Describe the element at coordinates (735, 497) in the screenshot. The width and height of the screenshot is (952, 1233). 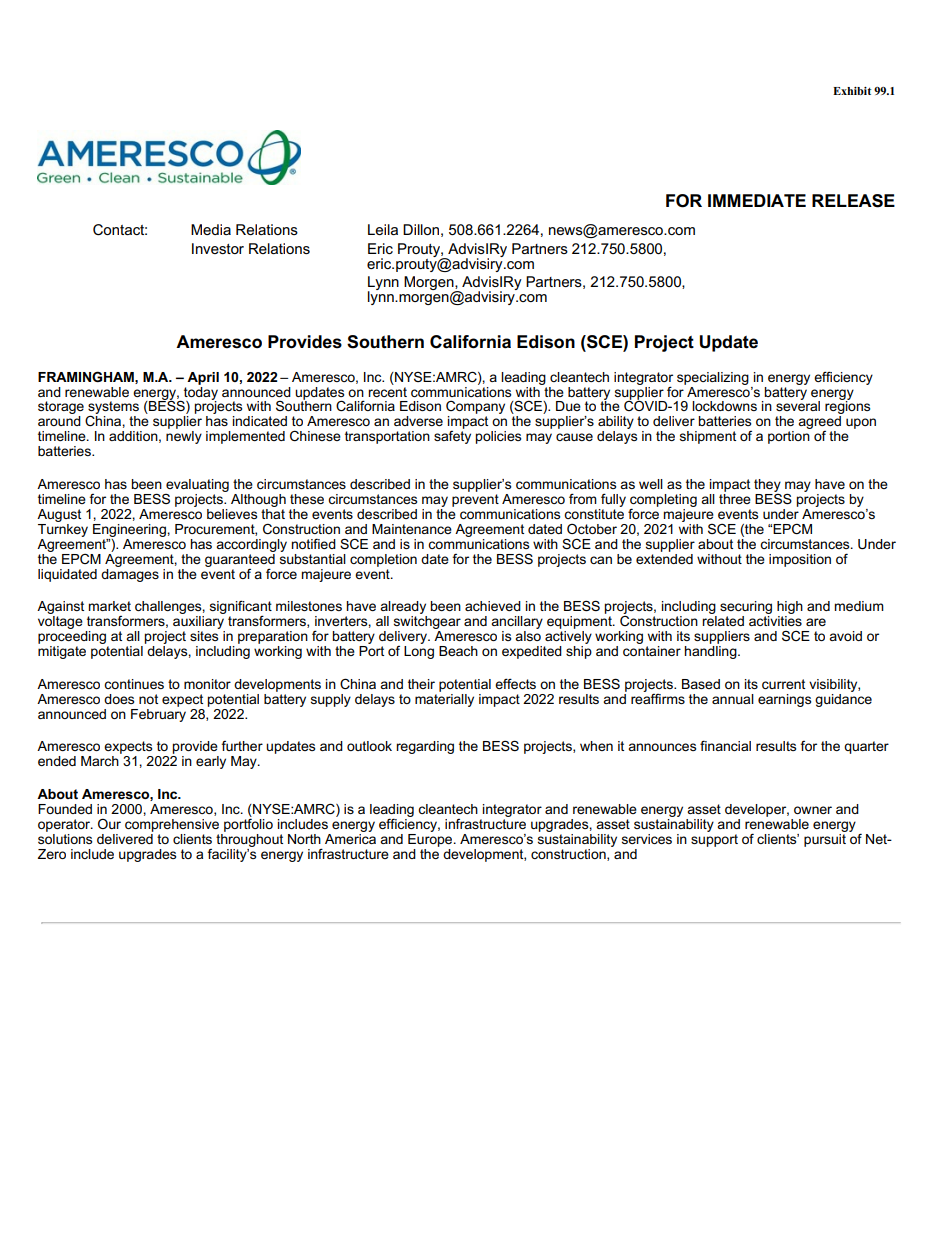
I see `three` at that location.
